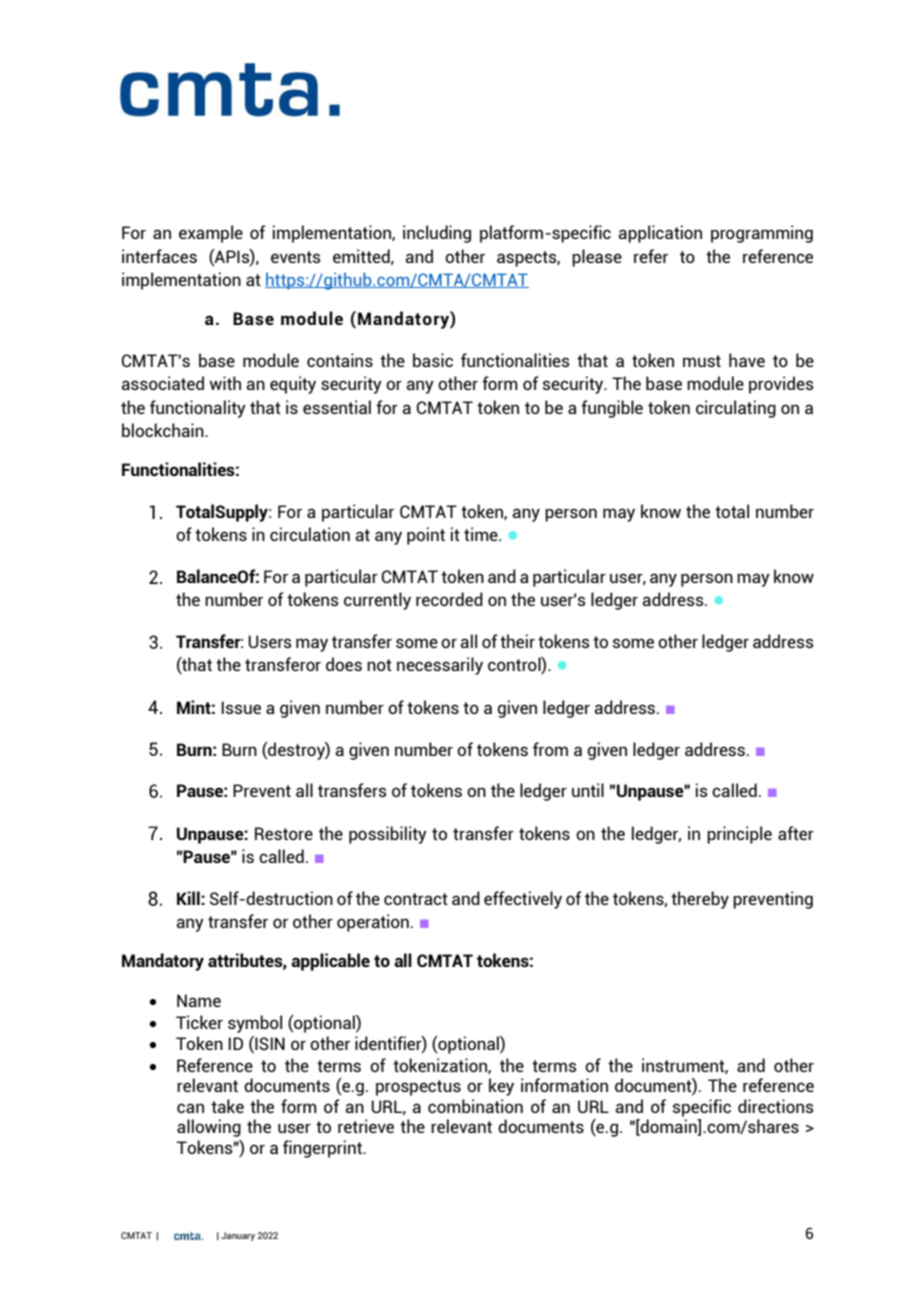  What do you see at coordinates (762, 234) in the page?
I see `programming` at bounding box center [762, 234].
